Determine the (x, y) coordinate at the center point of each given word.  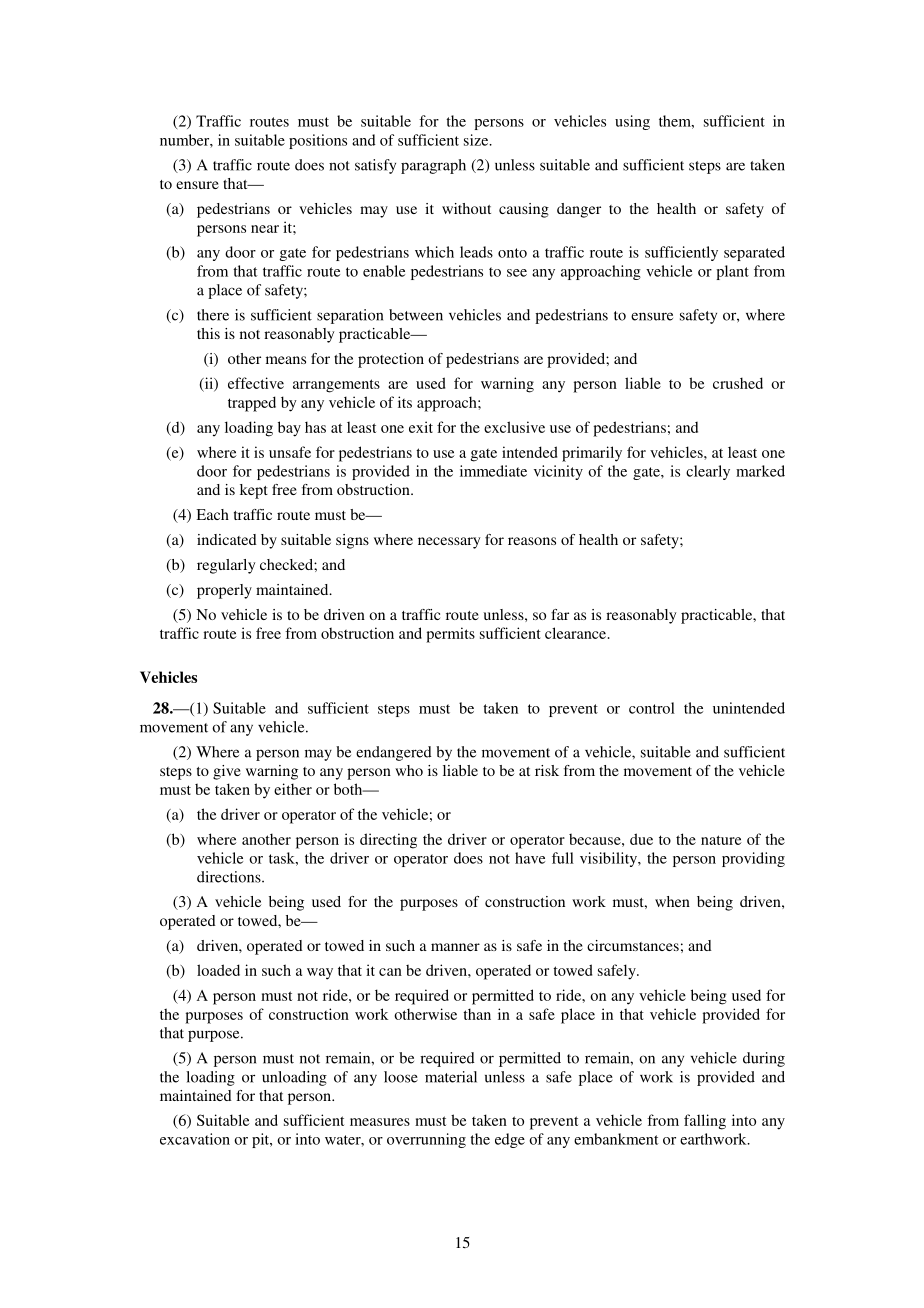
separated (754, 253)
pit (262, 1140)
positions (318, 141)
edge (510, 1140)
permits (450, 635)
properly (224, 591)
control (652, 708)
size (477, 140)
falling (705, 1122)
